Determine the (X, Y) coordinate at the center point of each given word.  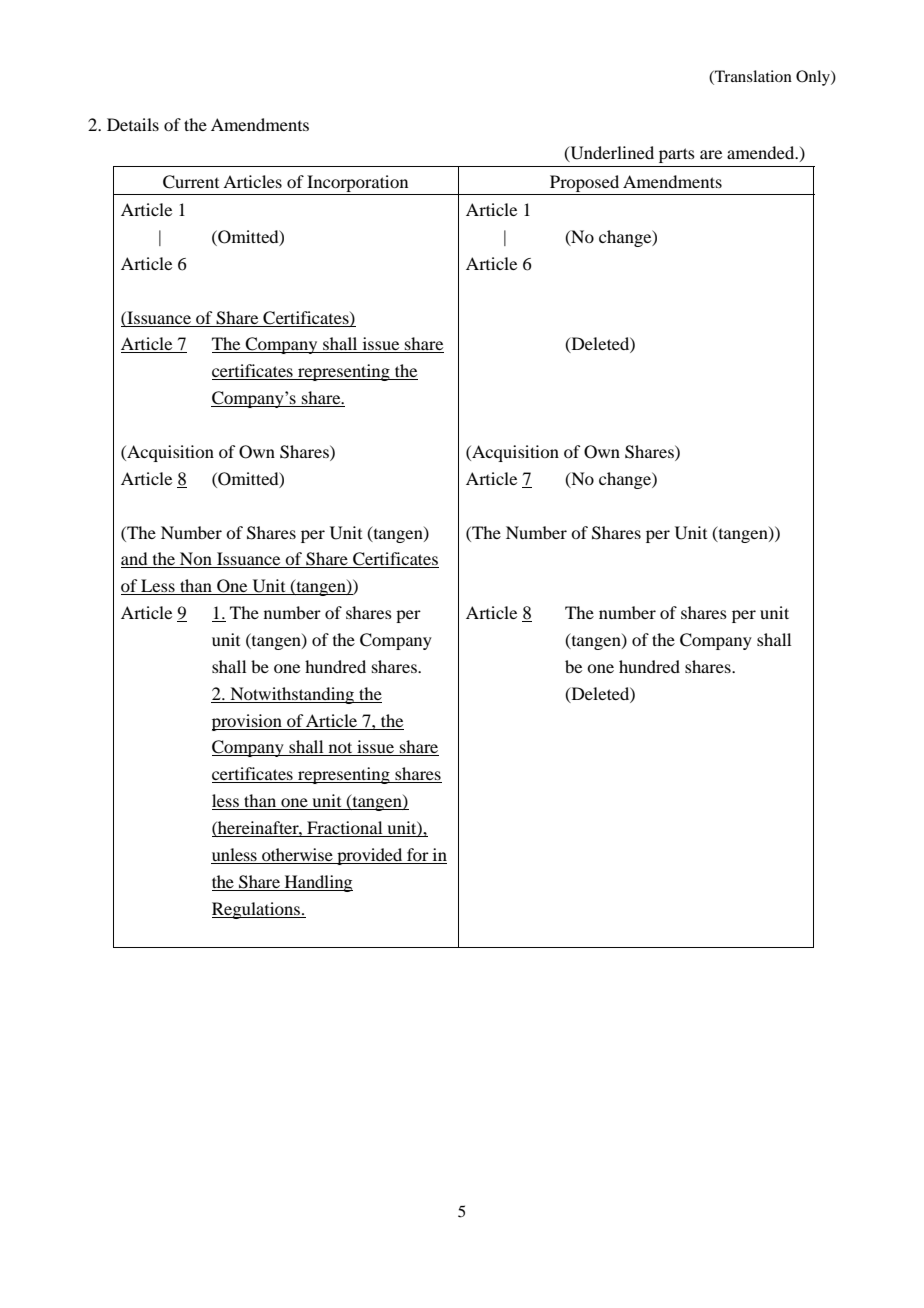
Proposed (585, 185)
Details (133, 124)
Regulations (257, 910)
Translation (752, 77)
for (418, 856)
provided (370, 856)
